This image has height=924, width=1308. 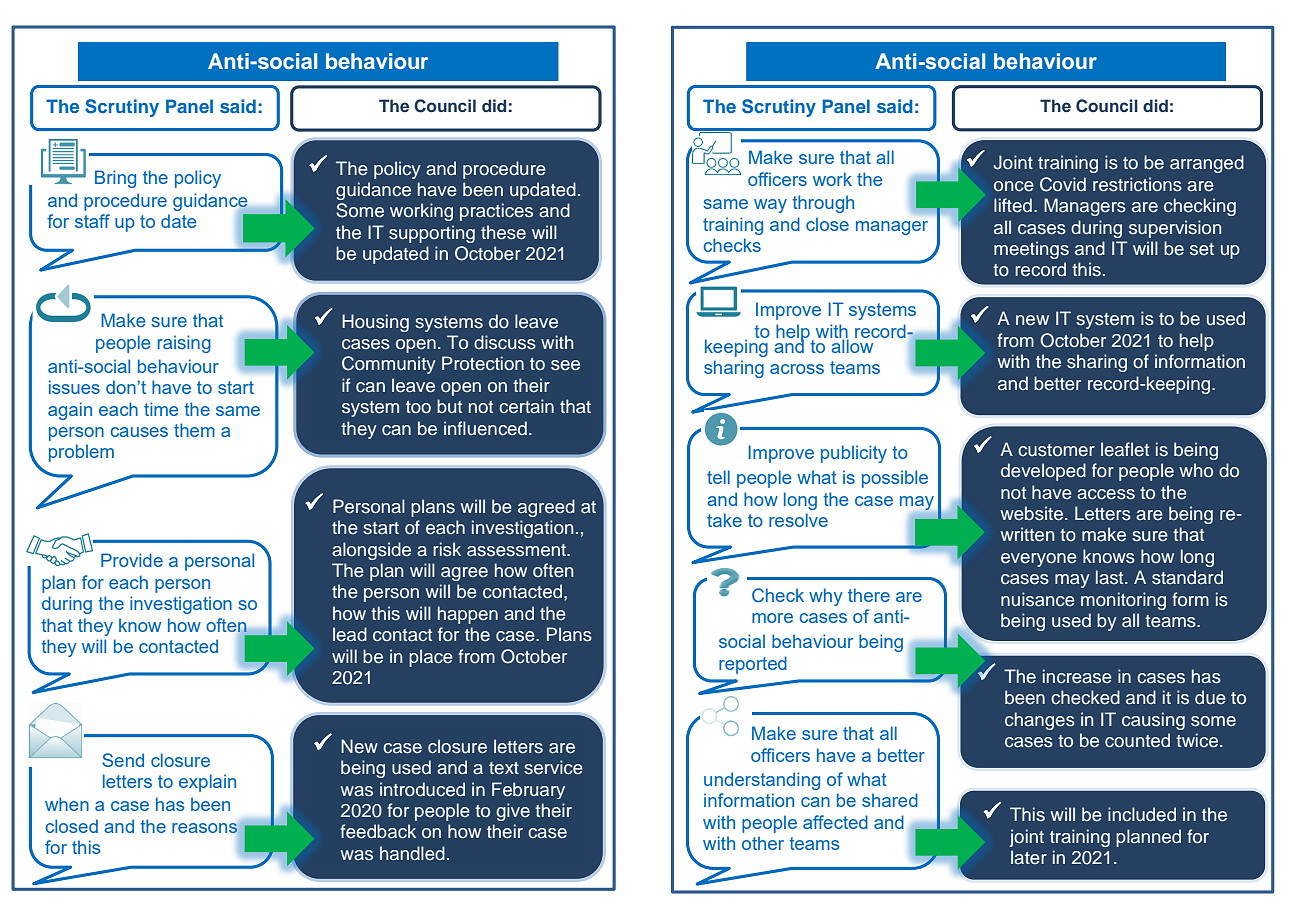 What do you see at coordinates (1033, 513) in the image?
I see `website` at bounding box center [1033, 513].
